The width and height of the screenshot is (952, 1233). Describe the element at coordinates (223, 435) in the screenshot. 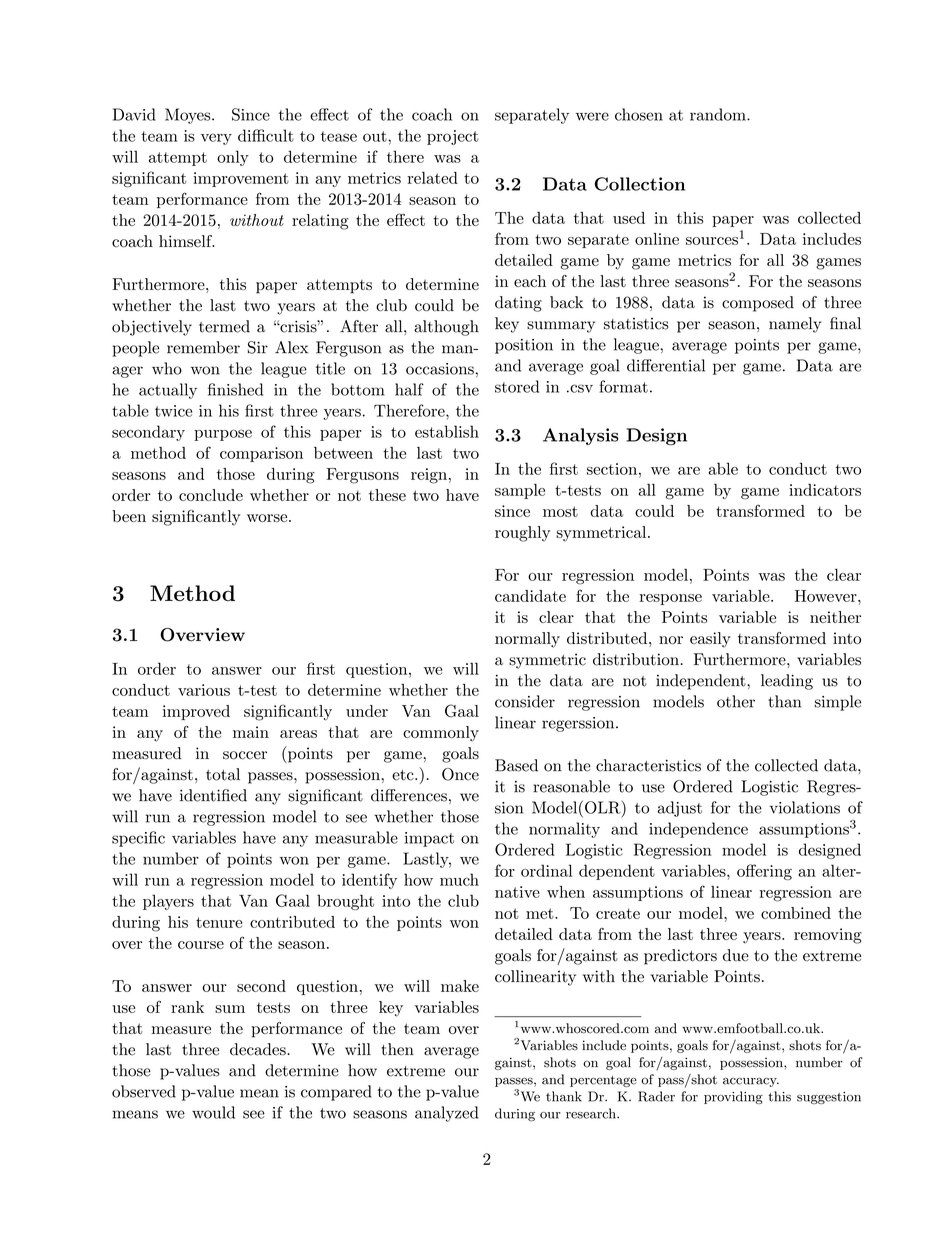

I see `purpose` at that location.
